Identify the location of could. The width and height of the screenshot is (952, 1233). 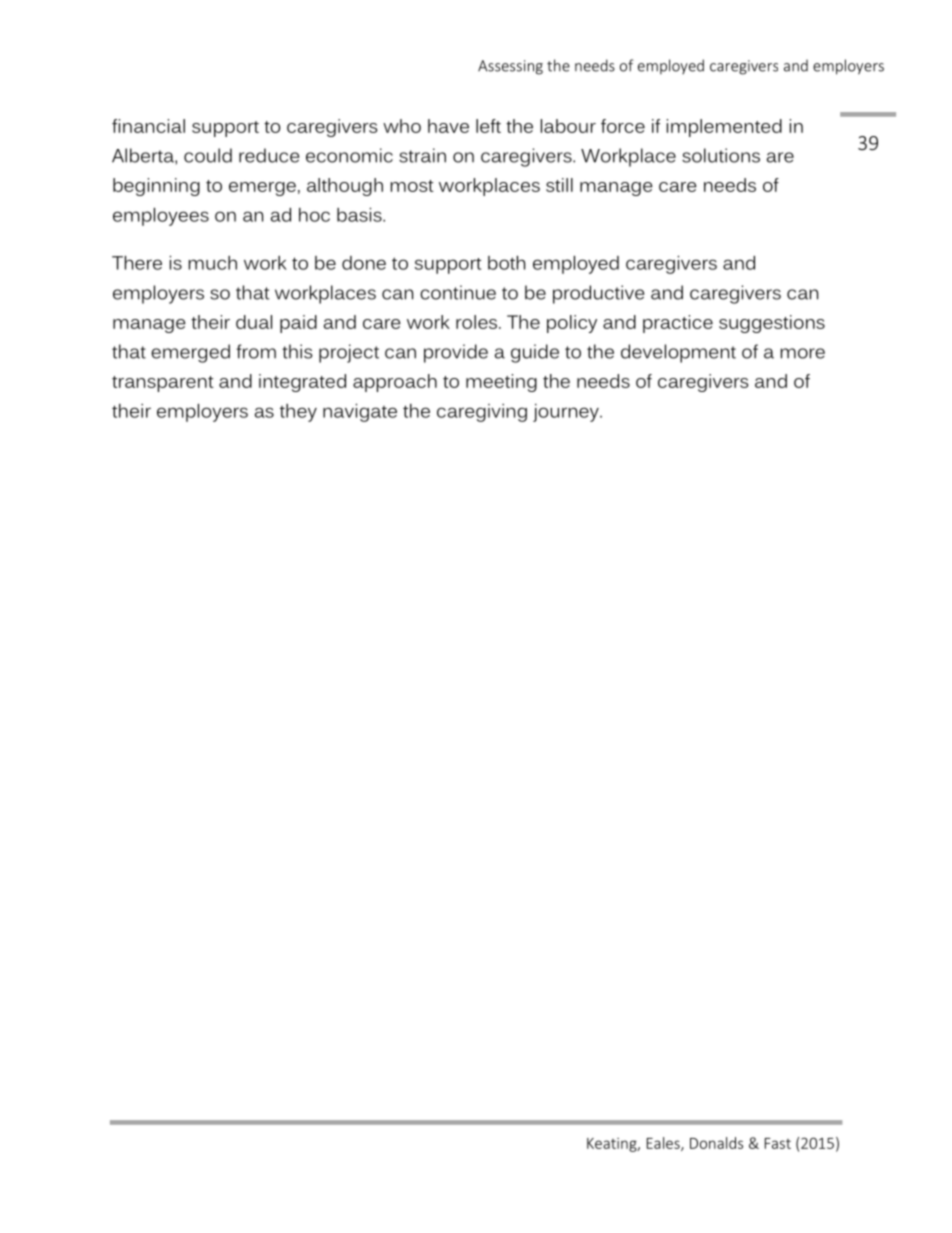
(208, 155).
